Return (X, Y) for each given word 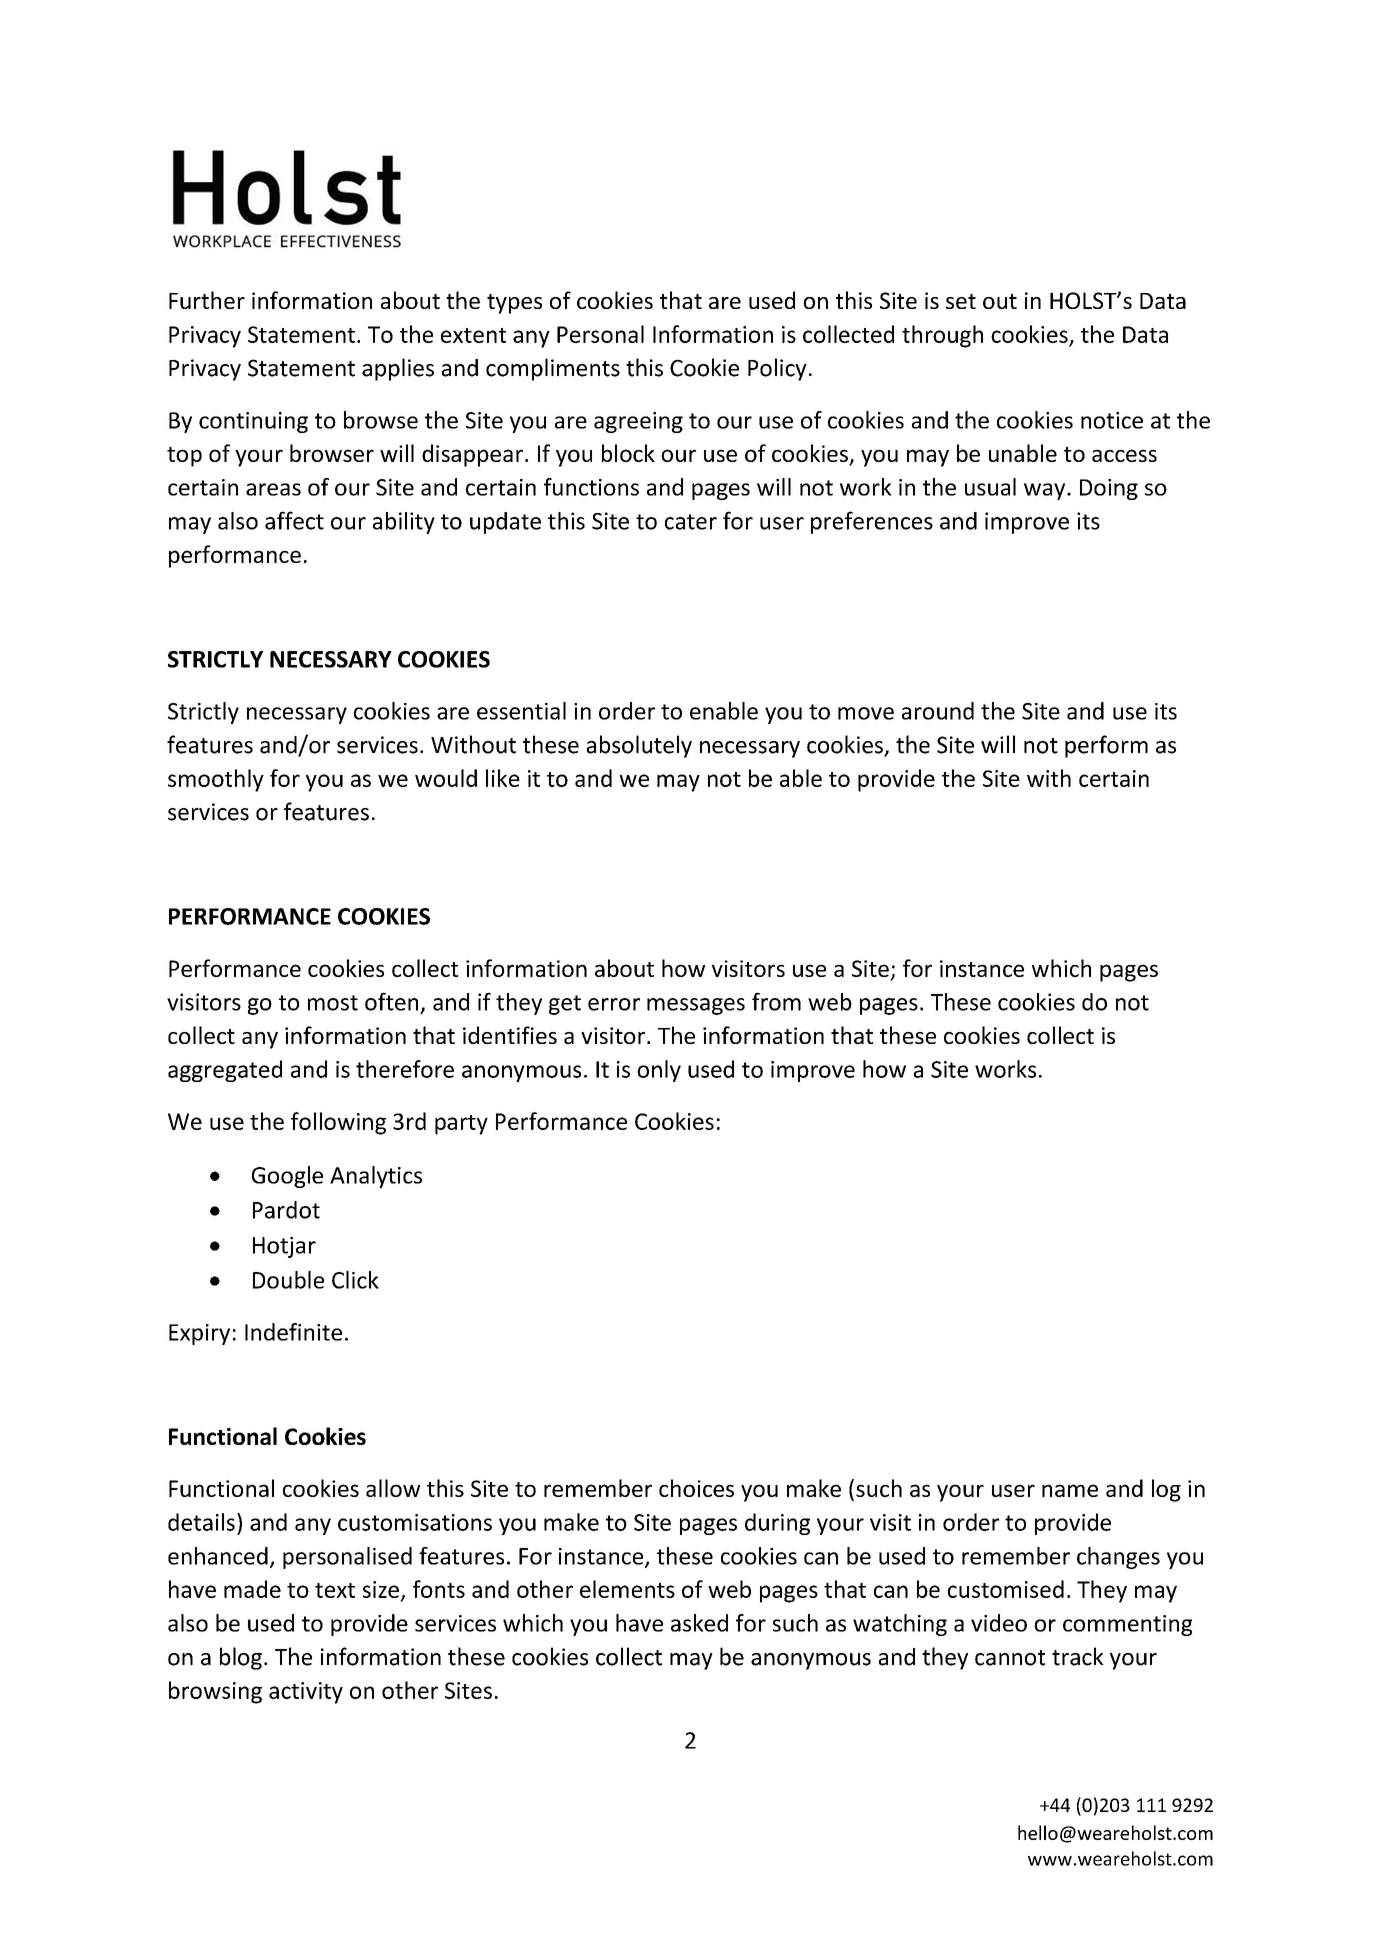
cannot (1010, 1658)
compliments (553, 369)
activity (306, 1693)
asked (699, 1623)
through (942, 336)
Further (207, 300)
